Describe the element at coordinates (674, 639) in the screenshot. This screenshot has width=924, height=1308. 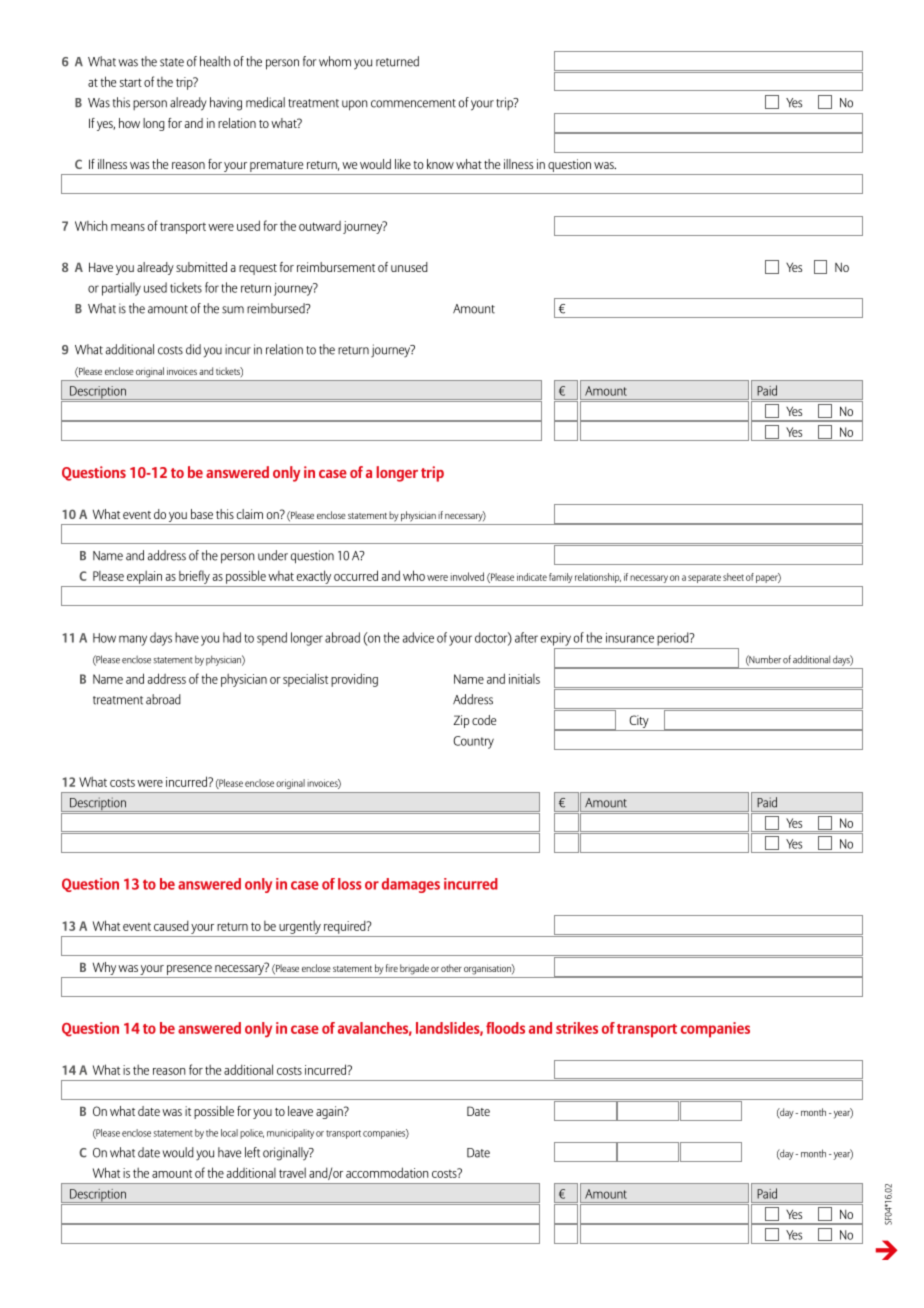
I see `period` at that location.
